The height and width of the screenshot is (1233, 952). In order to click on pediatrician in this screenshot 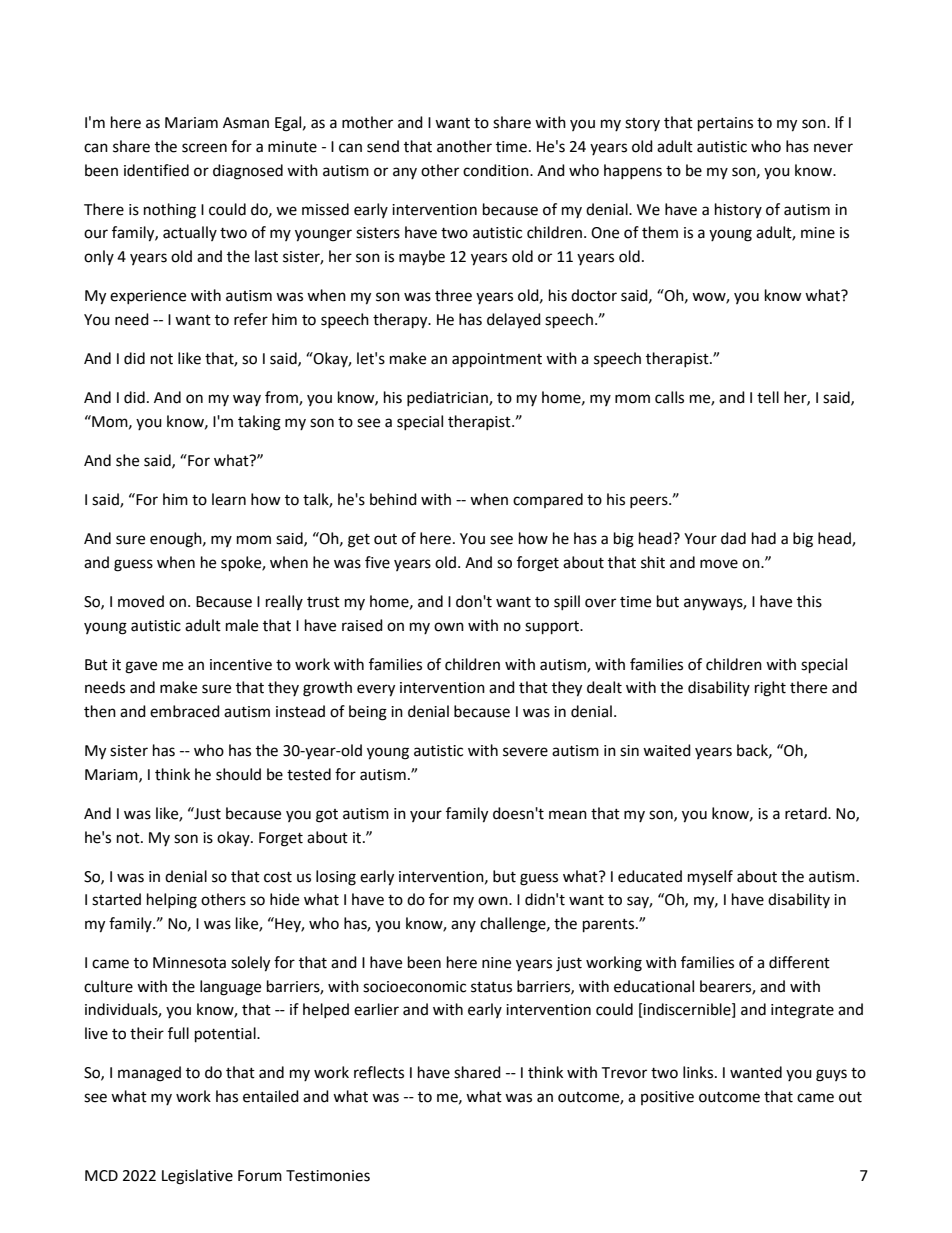, I will do `click(448, 398)`.
